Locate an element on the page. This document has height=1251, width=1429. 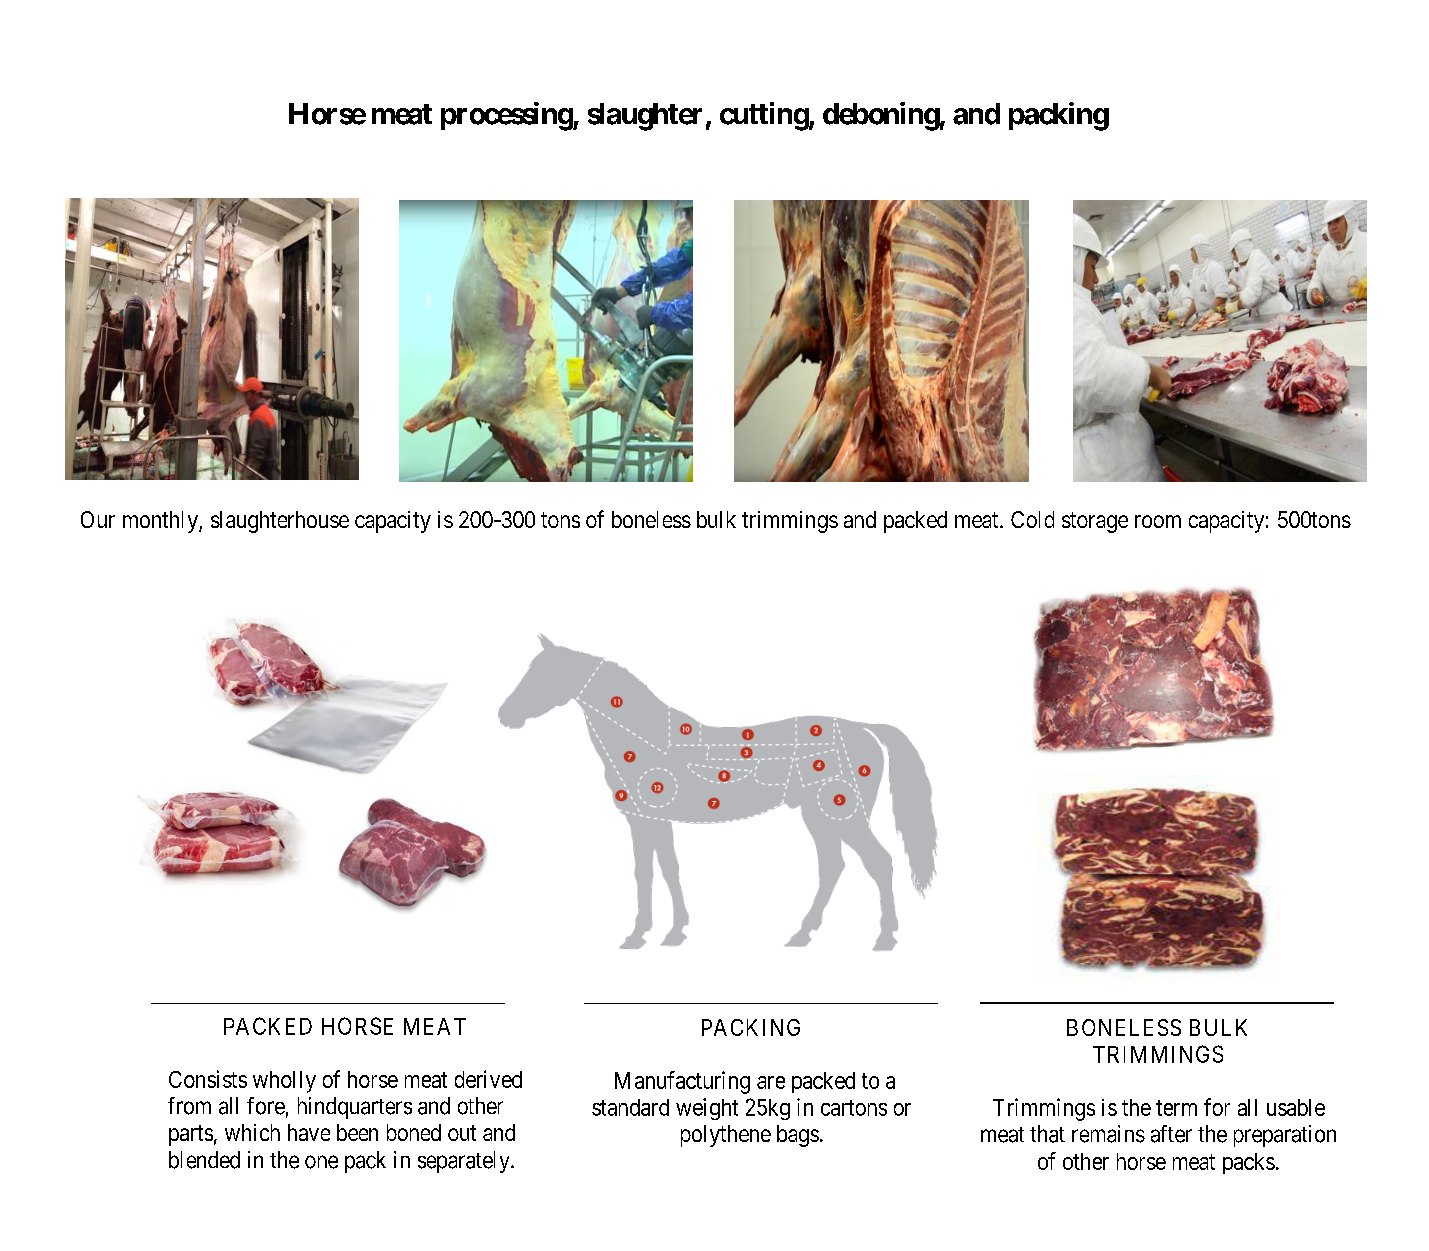
storage is located at coordinates (1095, 522).
